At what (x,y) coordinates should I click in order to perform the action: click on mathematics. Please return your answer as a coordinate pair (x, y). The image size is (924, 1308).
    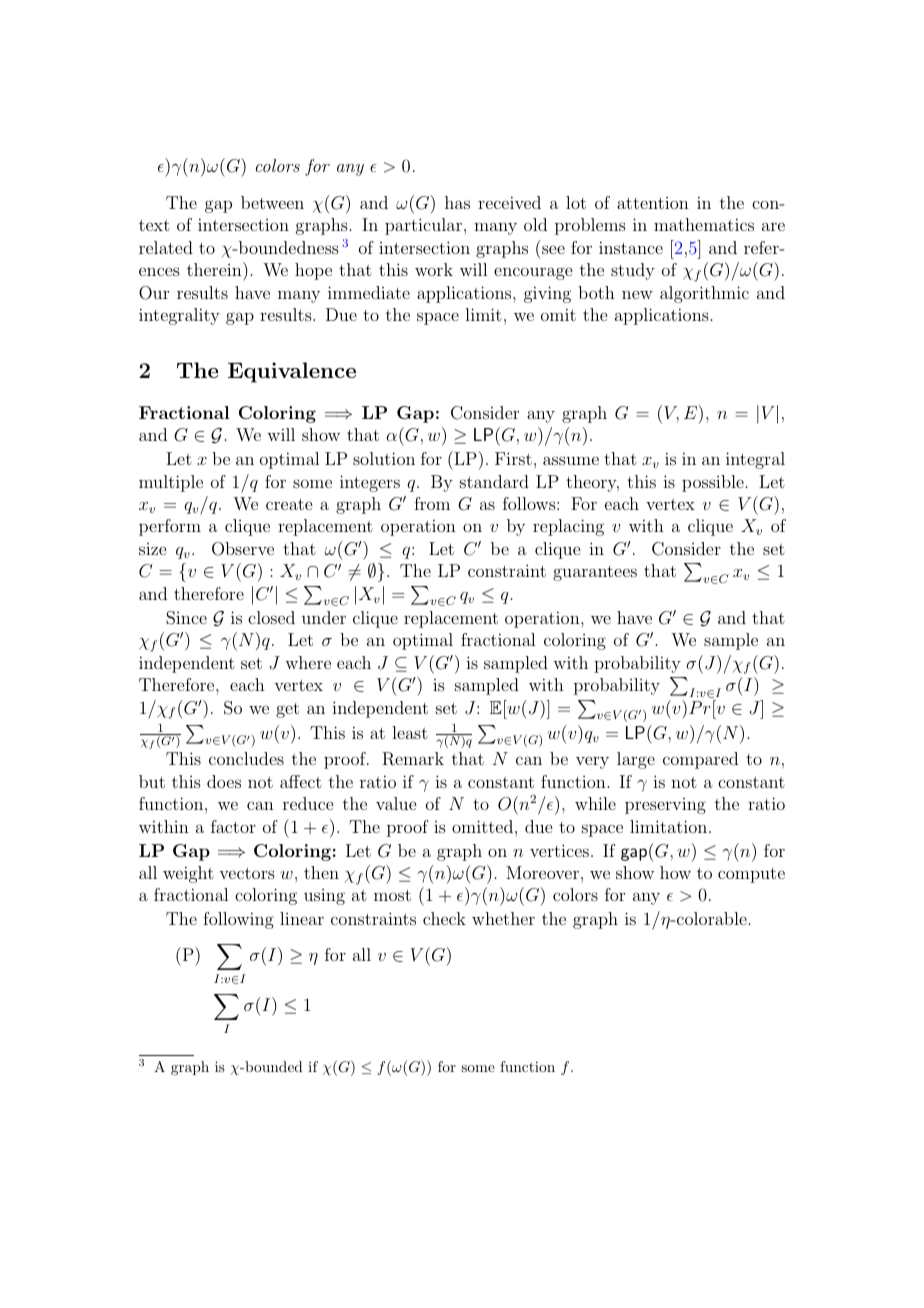
    Looking at the image, I should click on (704, 224).
